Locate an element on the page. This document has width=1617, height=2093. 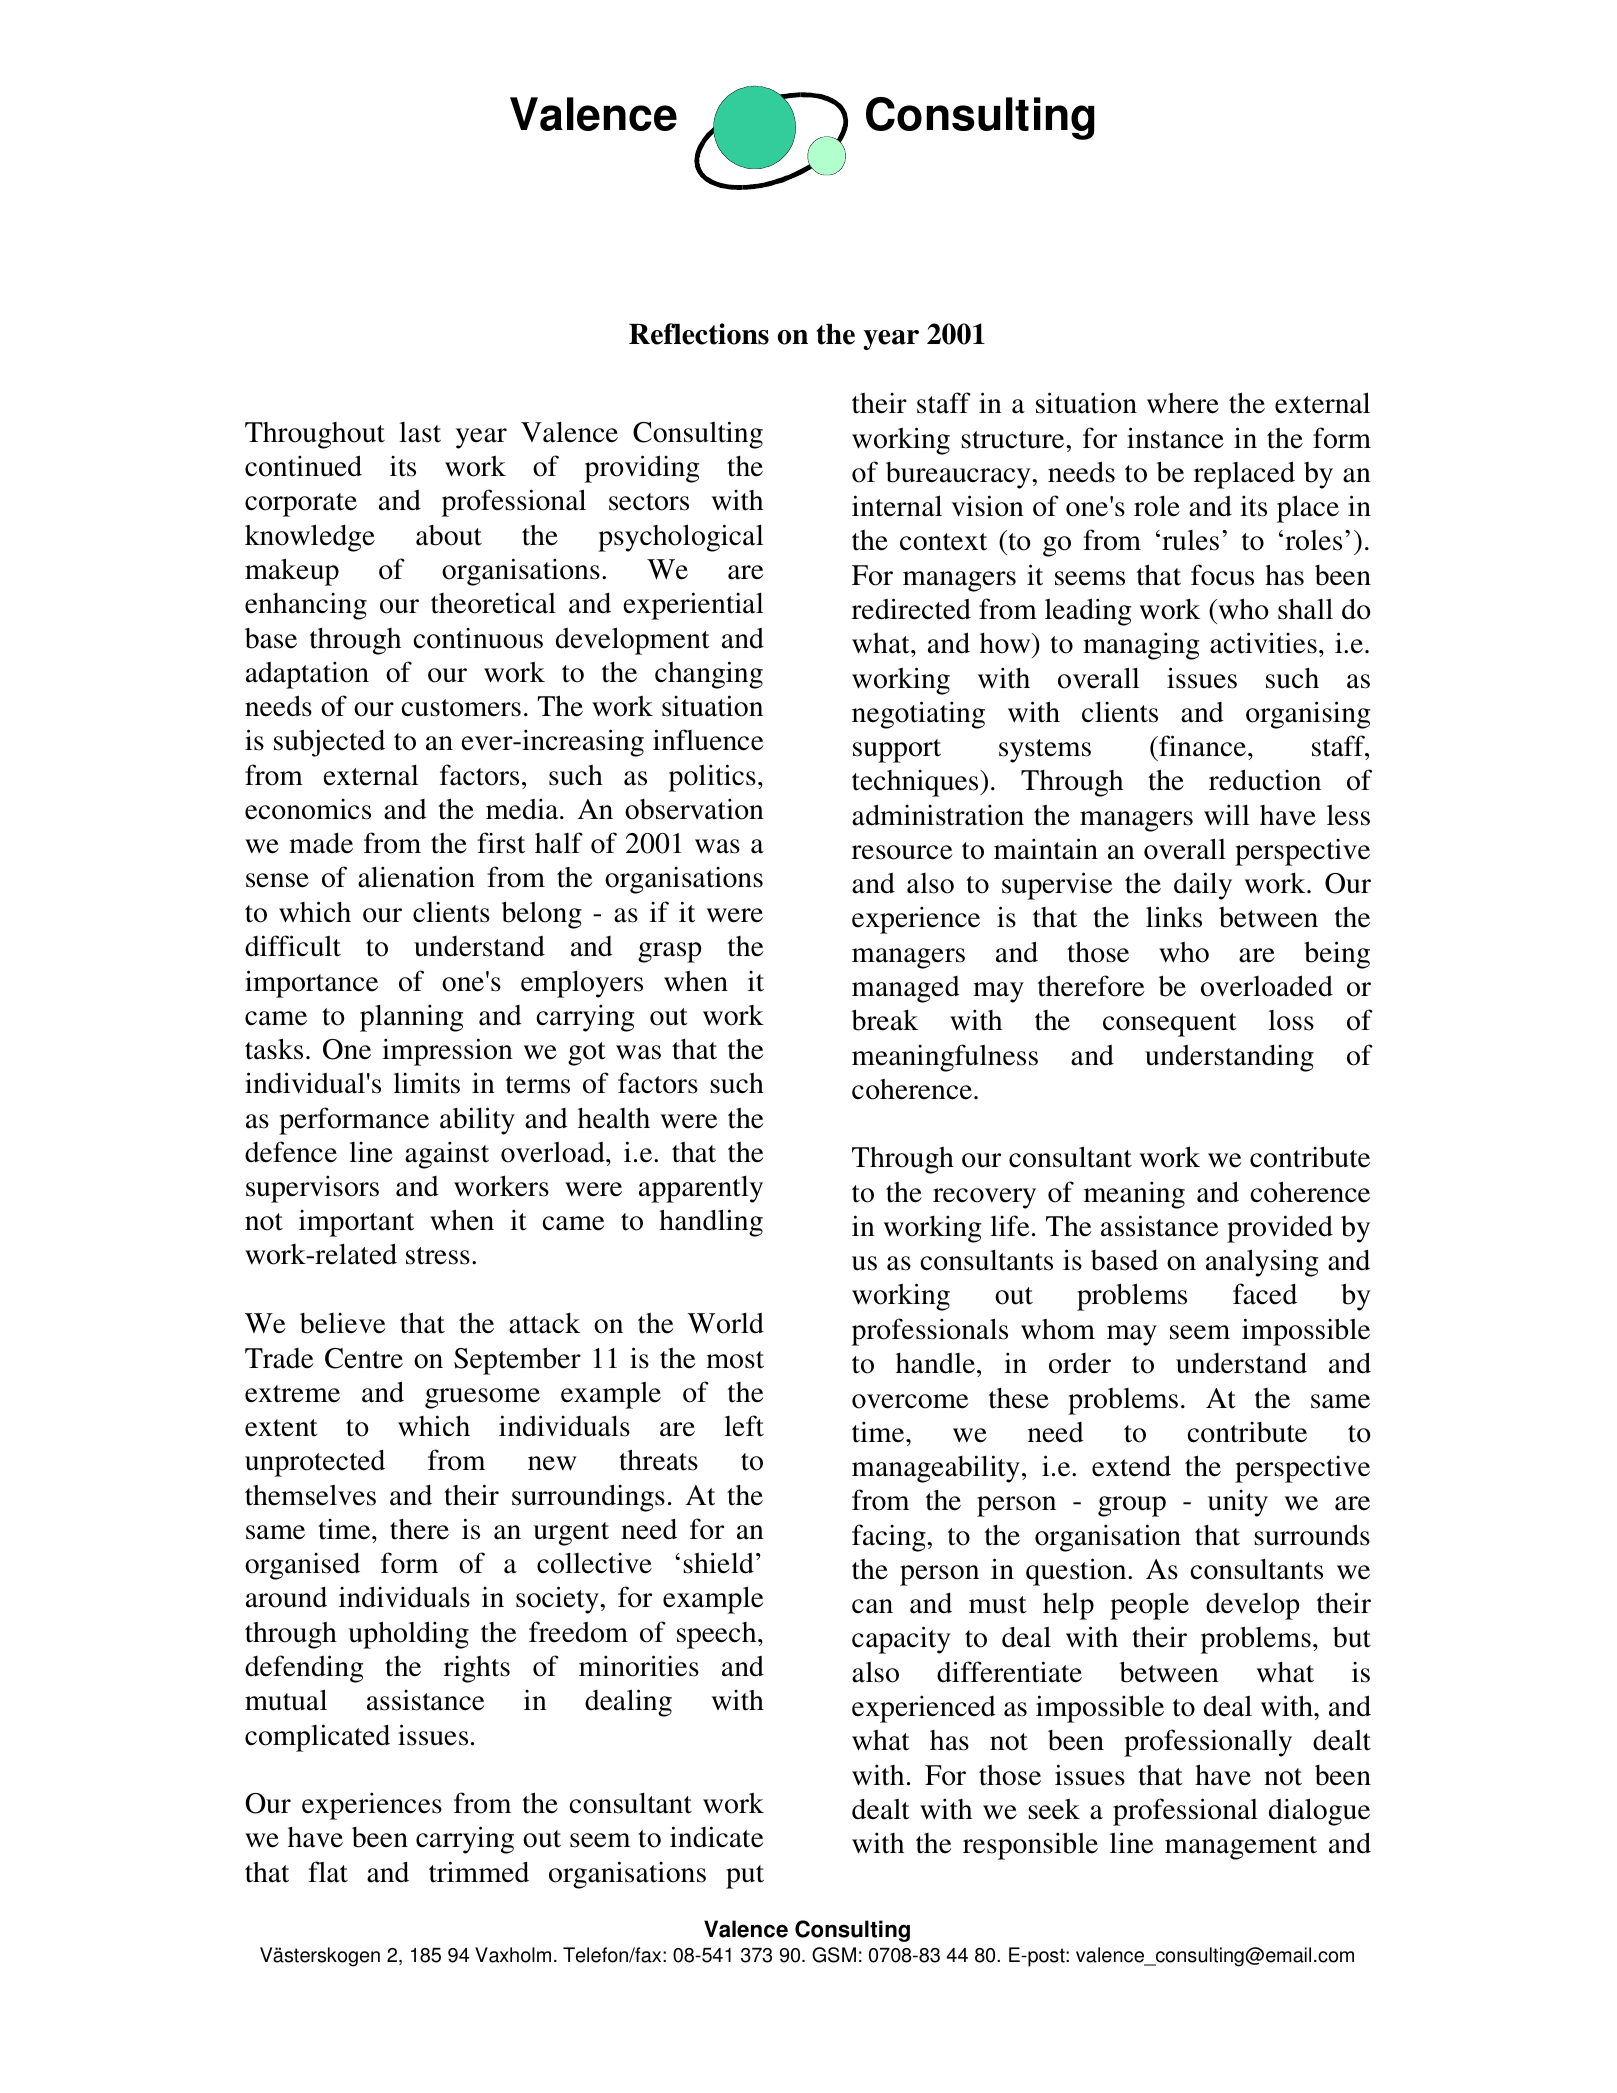
themselves is located at coordinates (310, 1495).
